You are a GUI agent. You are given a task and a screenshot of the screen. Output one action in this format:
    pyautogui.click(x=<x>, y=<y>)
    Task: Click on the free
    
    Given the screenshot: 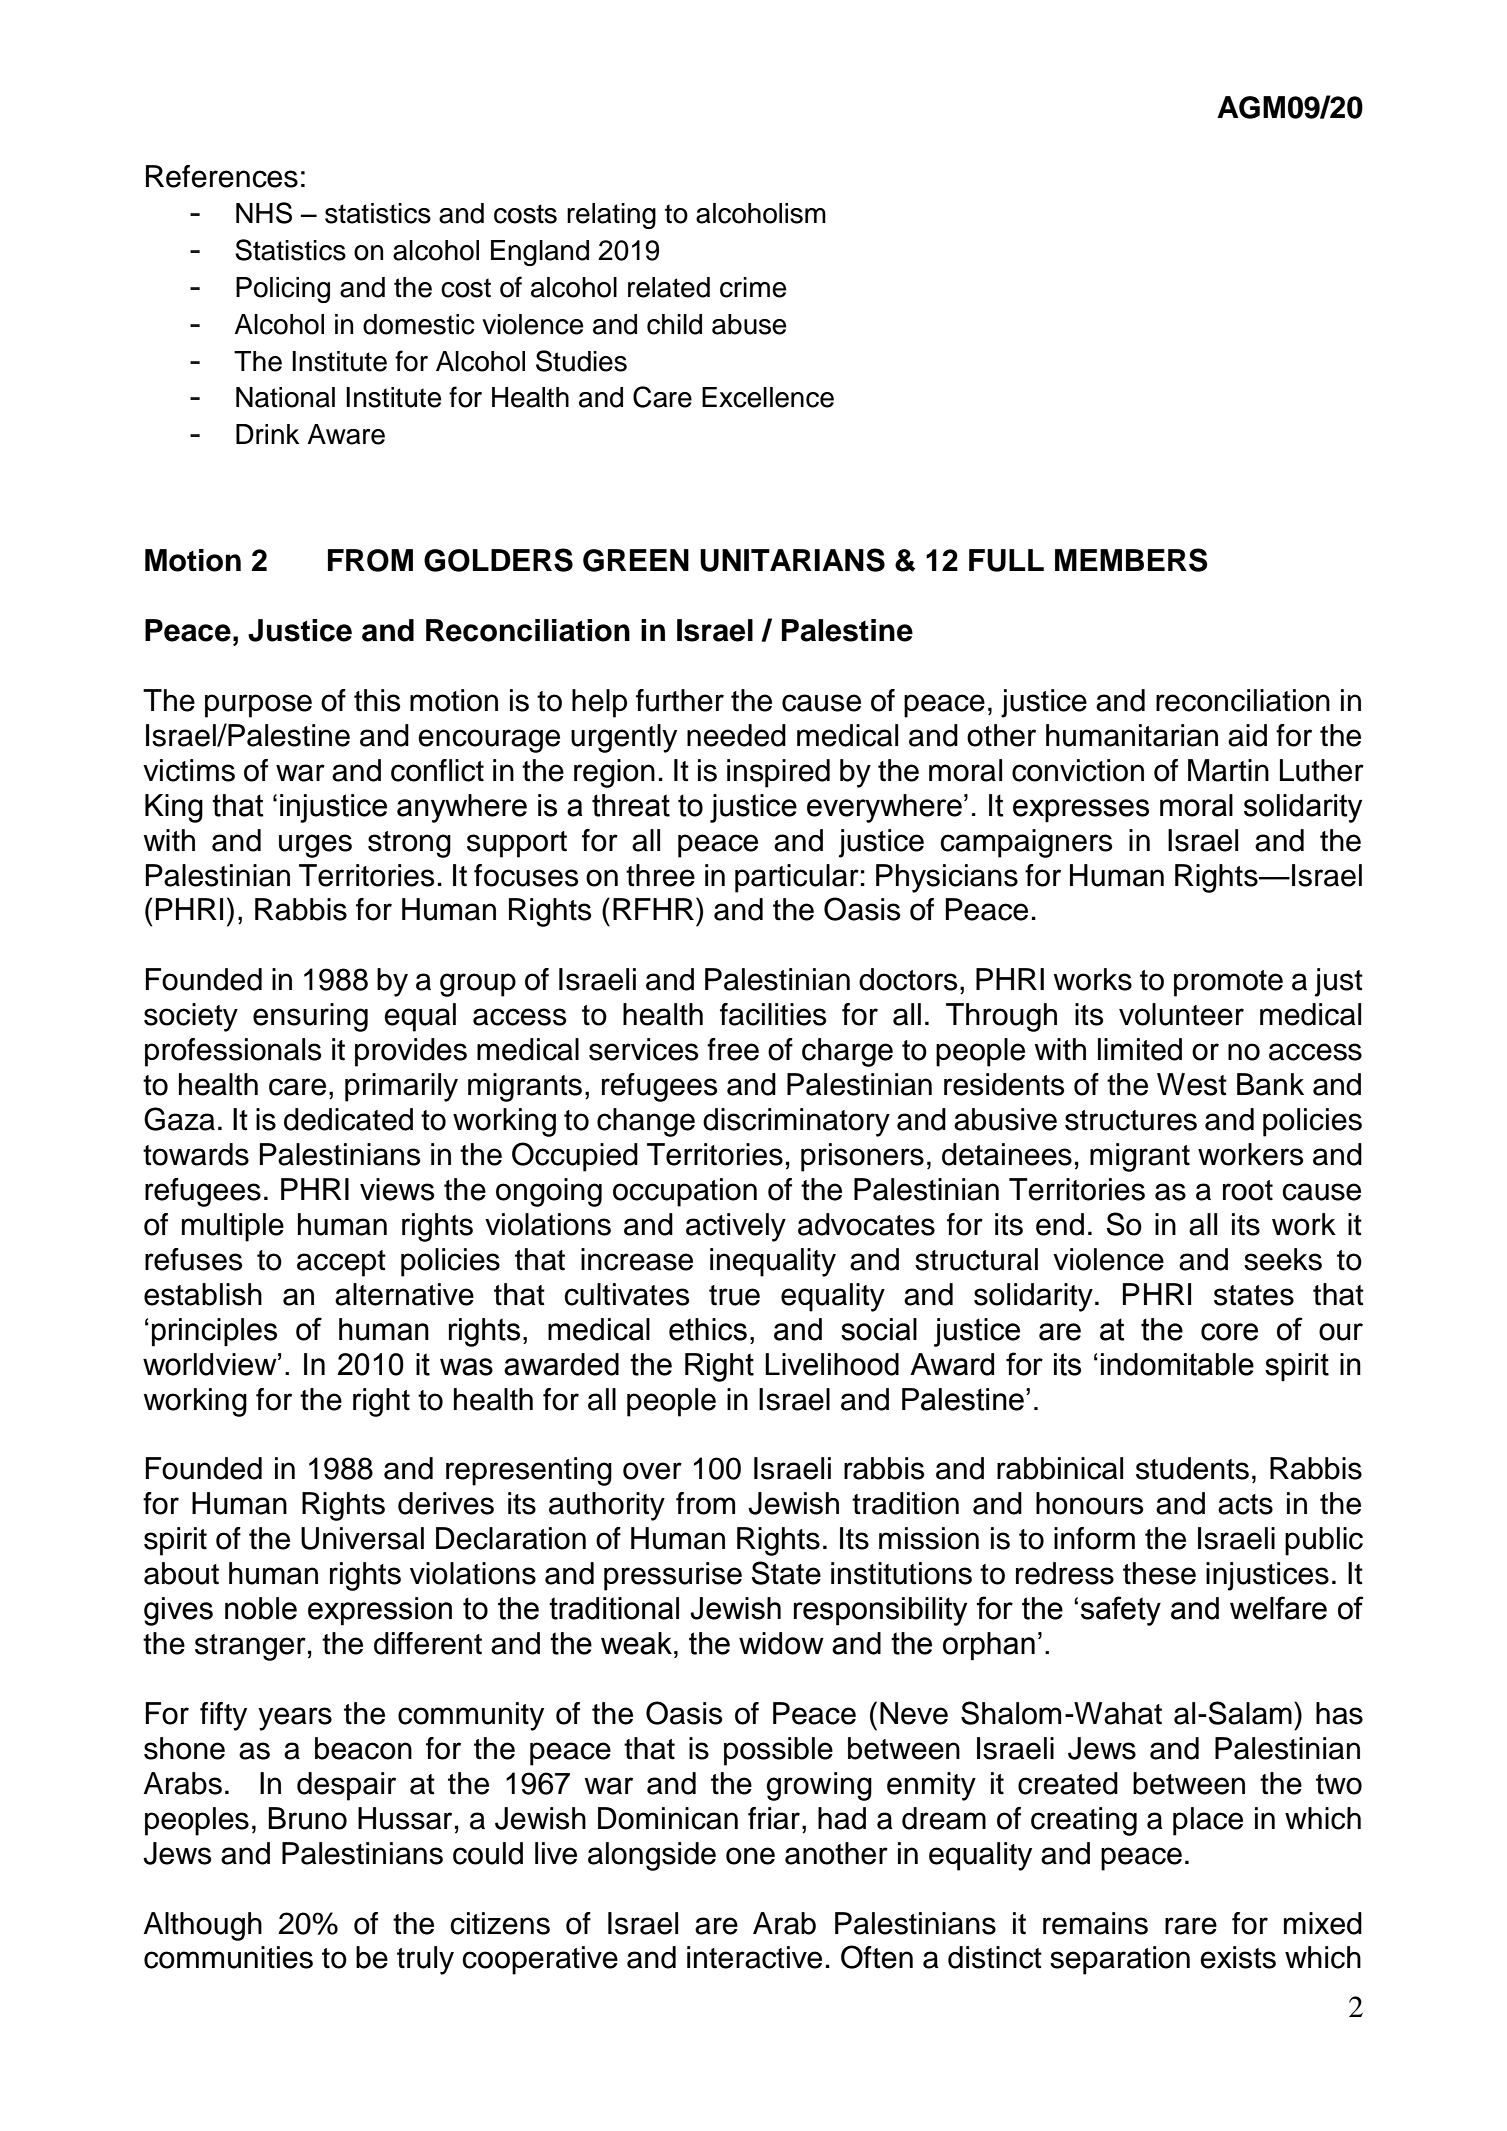 What is the action you would take?
    pyautogui.click(x=733, y=1049)
